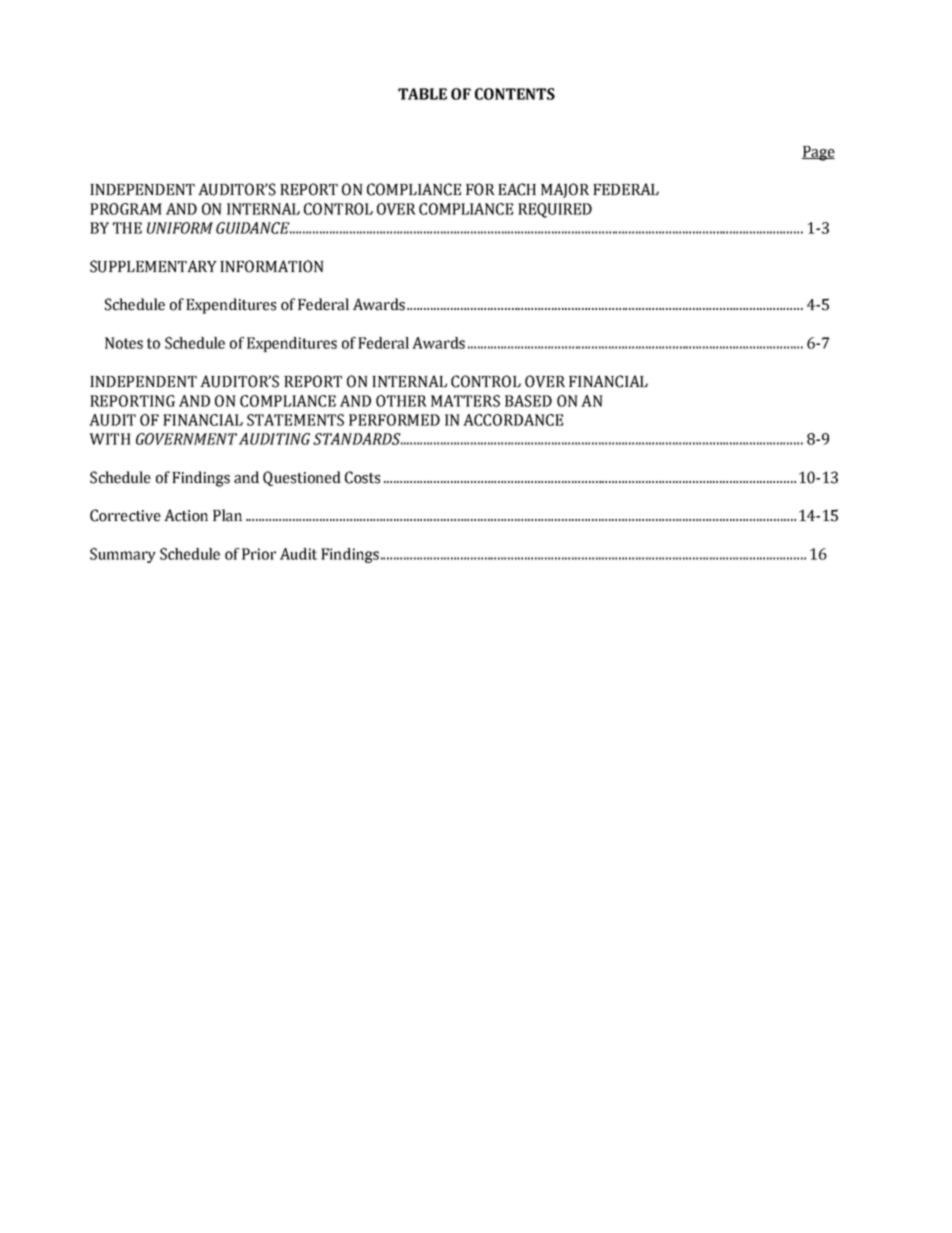  What do you see at coordinates (124, 343) in the document?
I see `Notes` at bounding box center [124, 343].
